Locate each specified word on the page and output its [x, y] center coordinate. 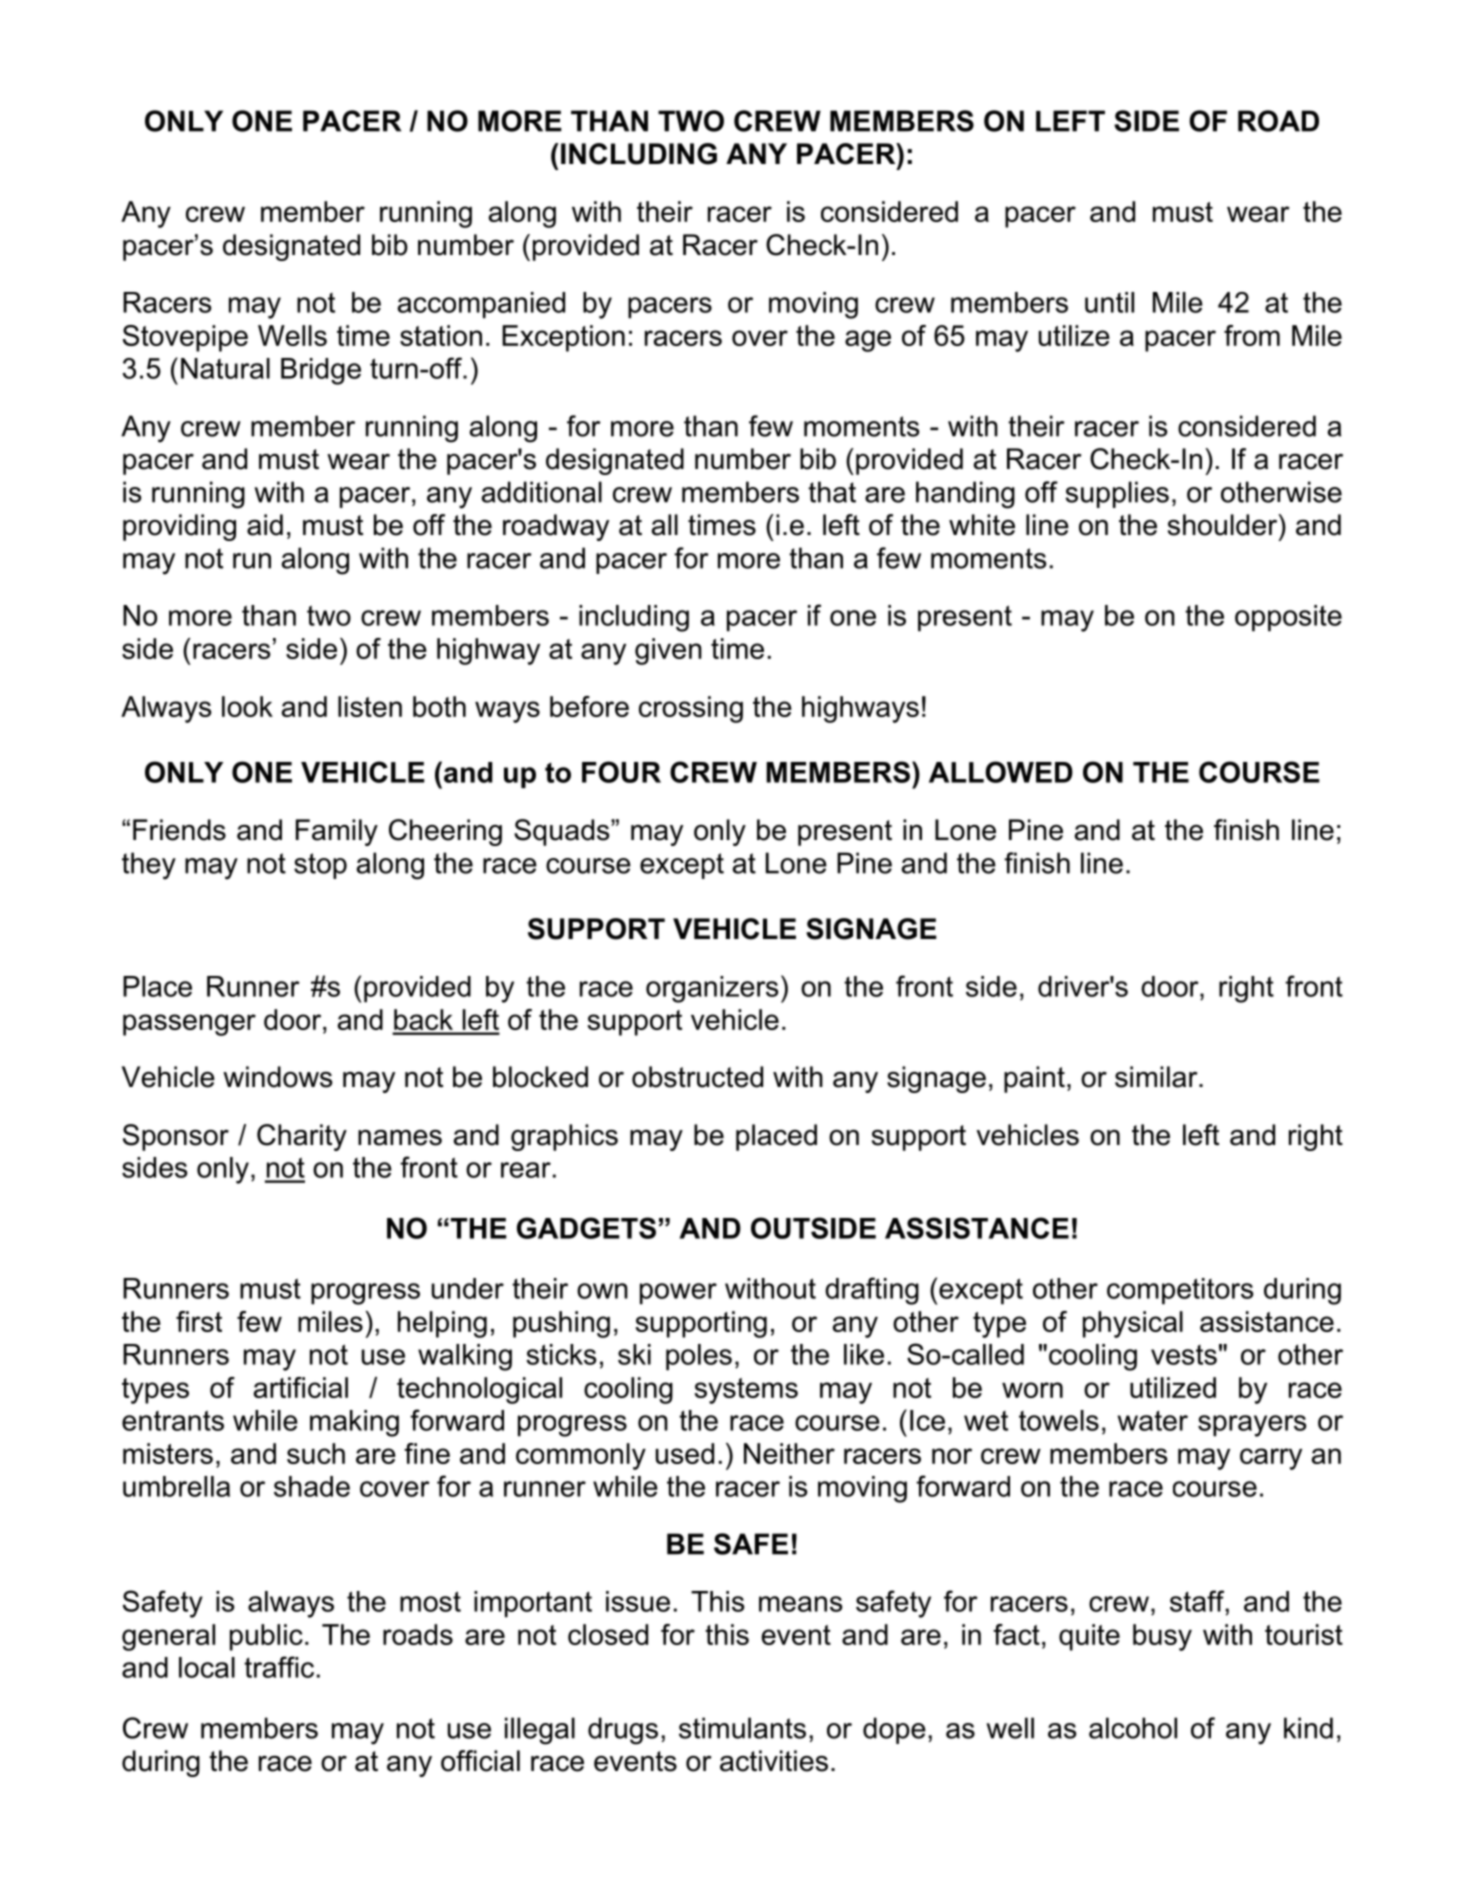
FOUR [621, 772]
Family [337, 832]
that [832, 492]
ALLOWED [1001, 772]
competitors [1180, 1291]
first [199, 1321]
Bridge [321, 371]
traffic [279, 1667]
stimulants [742, 1728]
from [1252, 335]
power [678, 1294]
